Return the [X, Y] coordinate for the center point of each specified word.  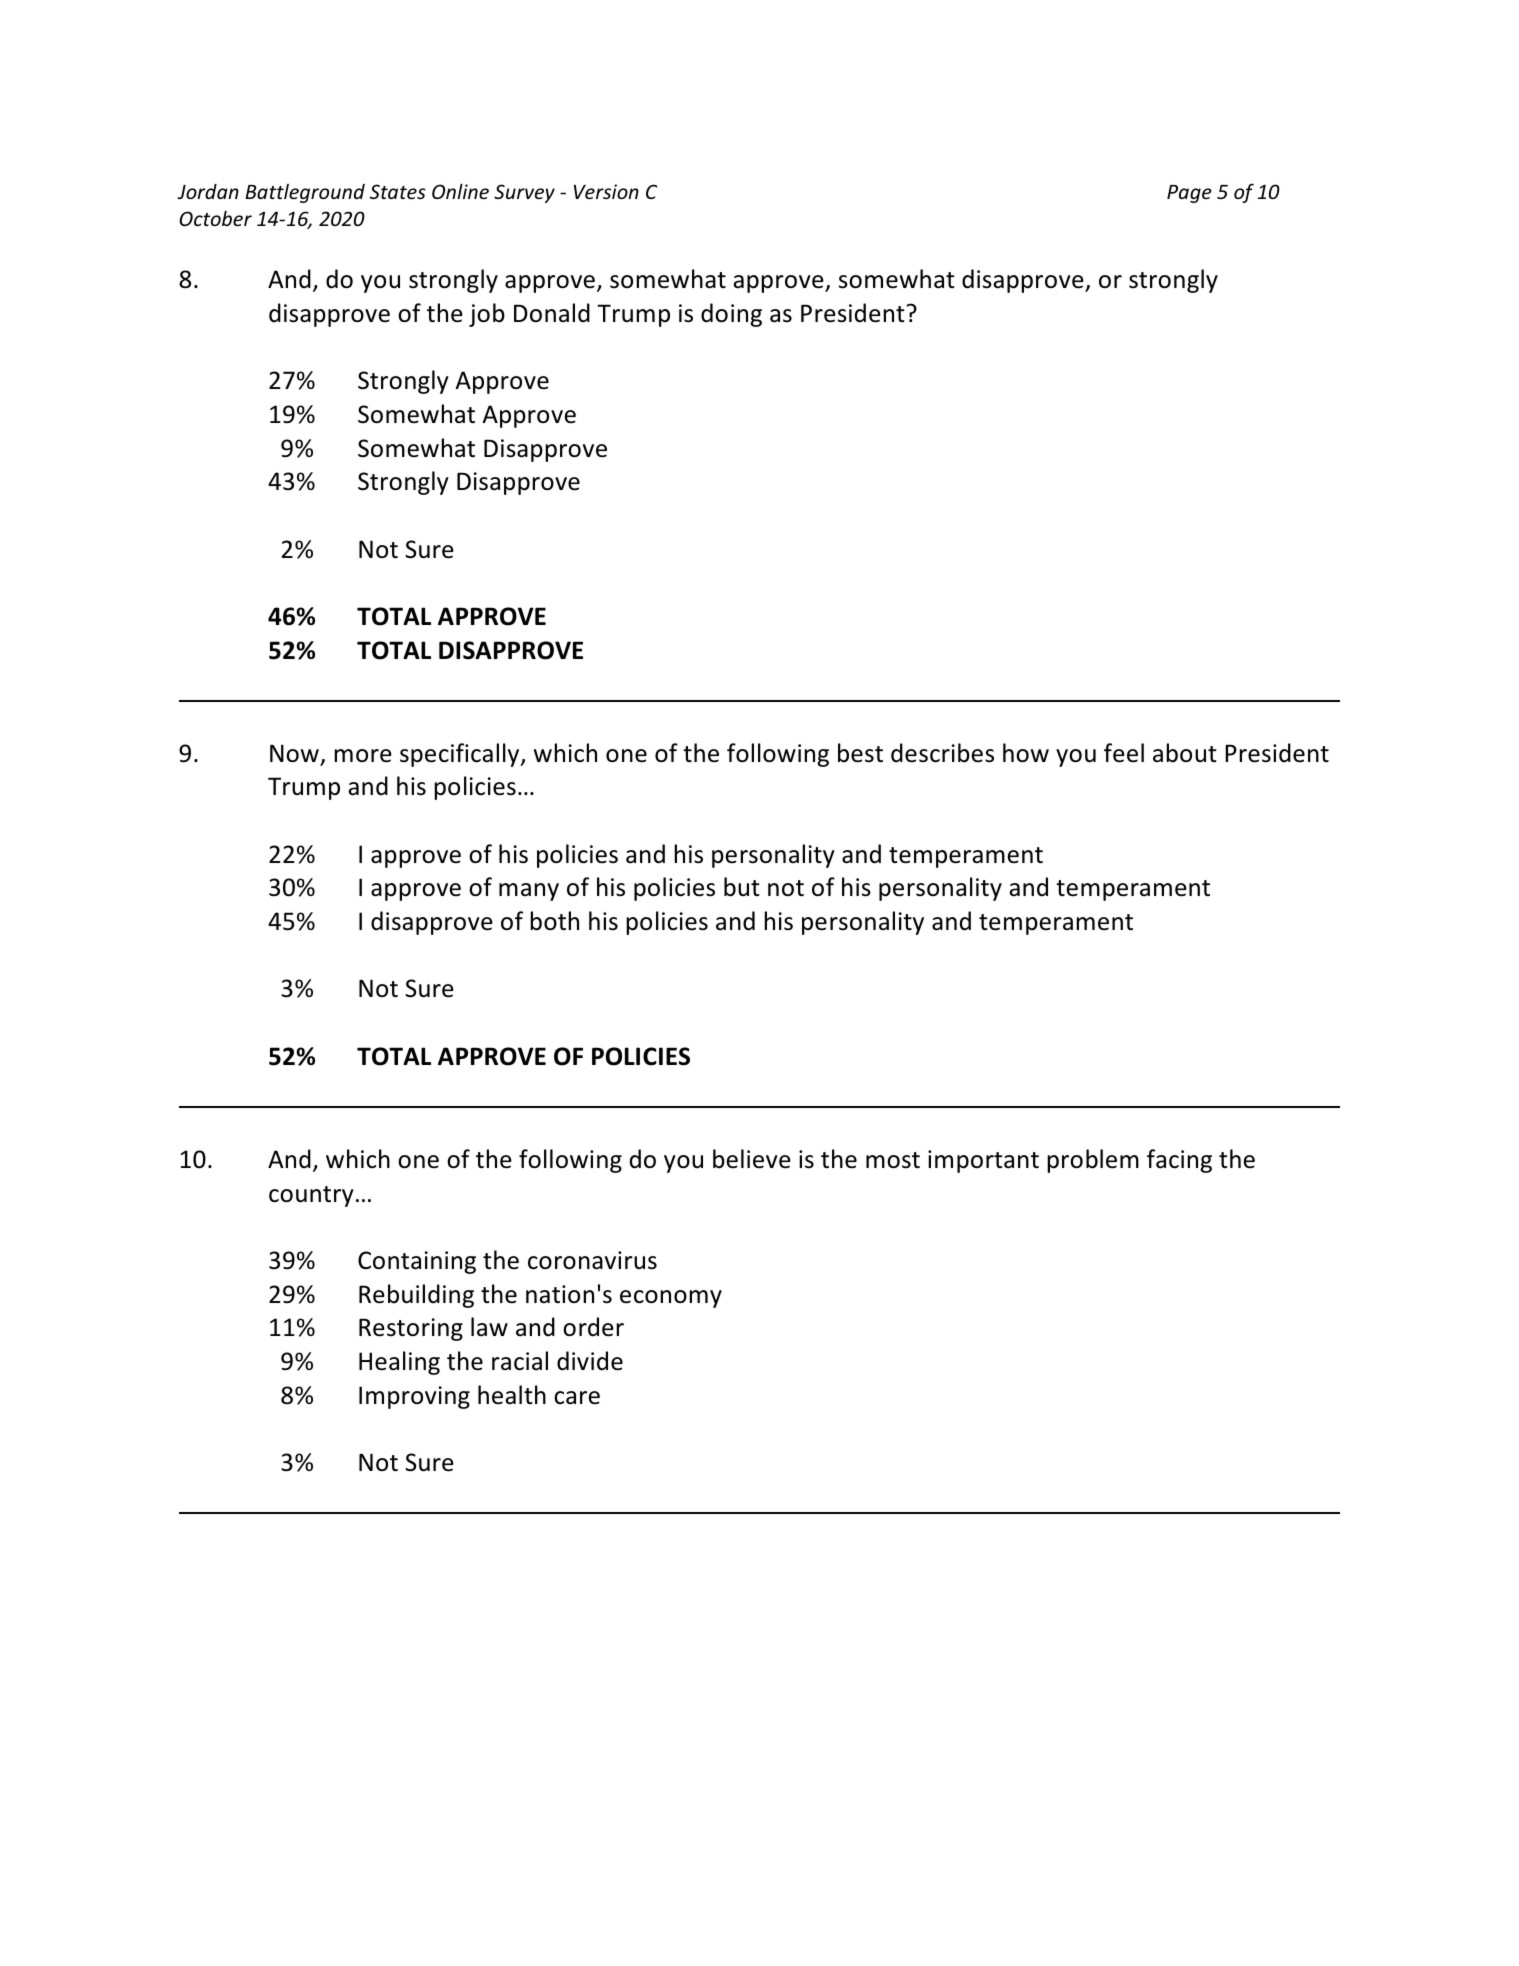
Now [294, 753]
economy [671, 1299]
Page [1189, 194]
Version [606, 191]
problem [1093, 1161]
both [554, 921]
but [742, 887]
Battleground [305, 193]
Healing [399, 1363]
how [1026, 753]
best [860, 753]
